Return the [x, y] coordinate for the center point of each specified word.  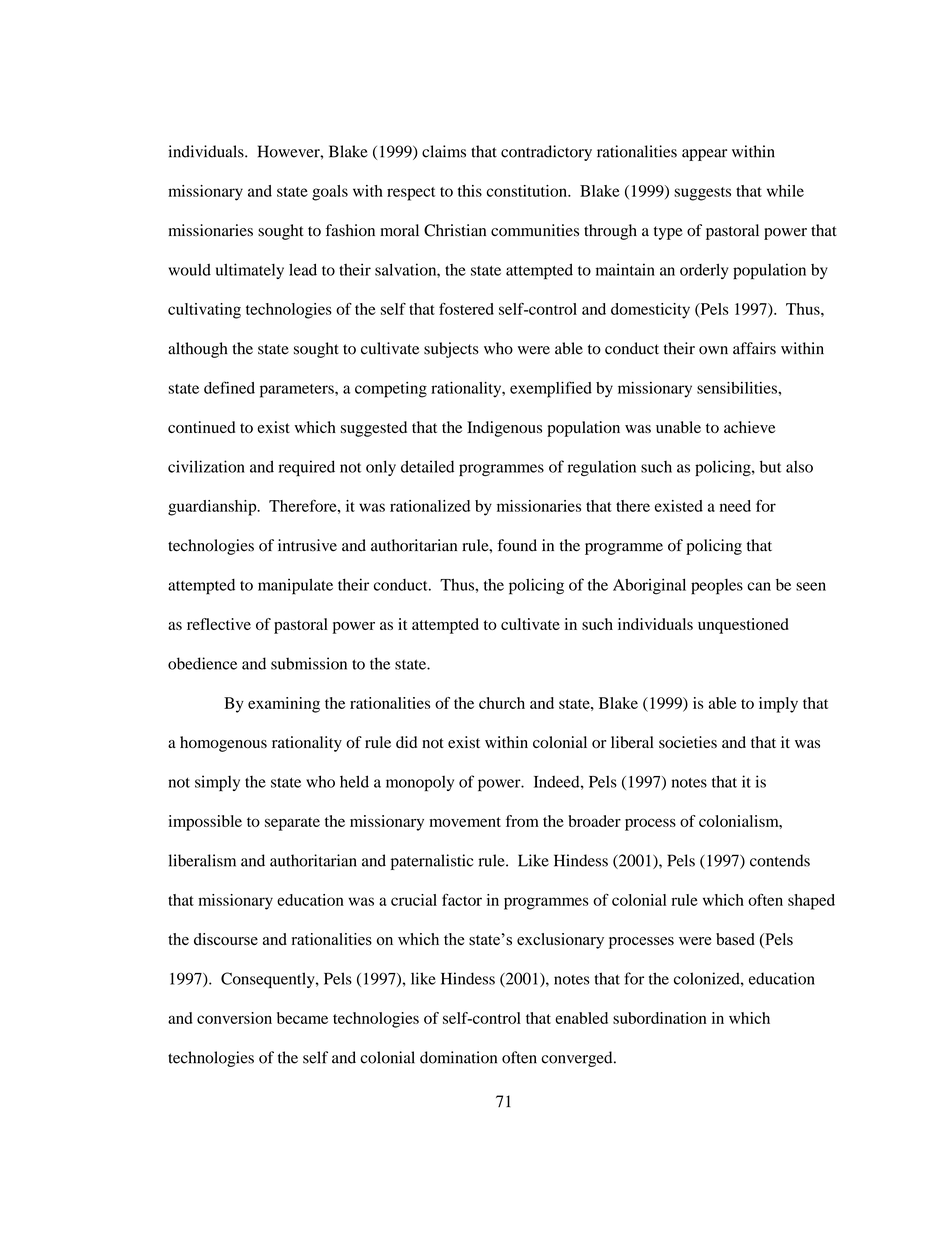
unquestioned [743, 626]
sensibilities [738, 388]
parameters [298, 391]
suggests [702, 194]
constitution [528, 191]
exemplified [551, 389]
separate [292, 824]
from [522, 821]
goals [330, 193]
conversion [234, 1018]
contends [780, 860]
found [517, 545]
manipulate [295, 586]
